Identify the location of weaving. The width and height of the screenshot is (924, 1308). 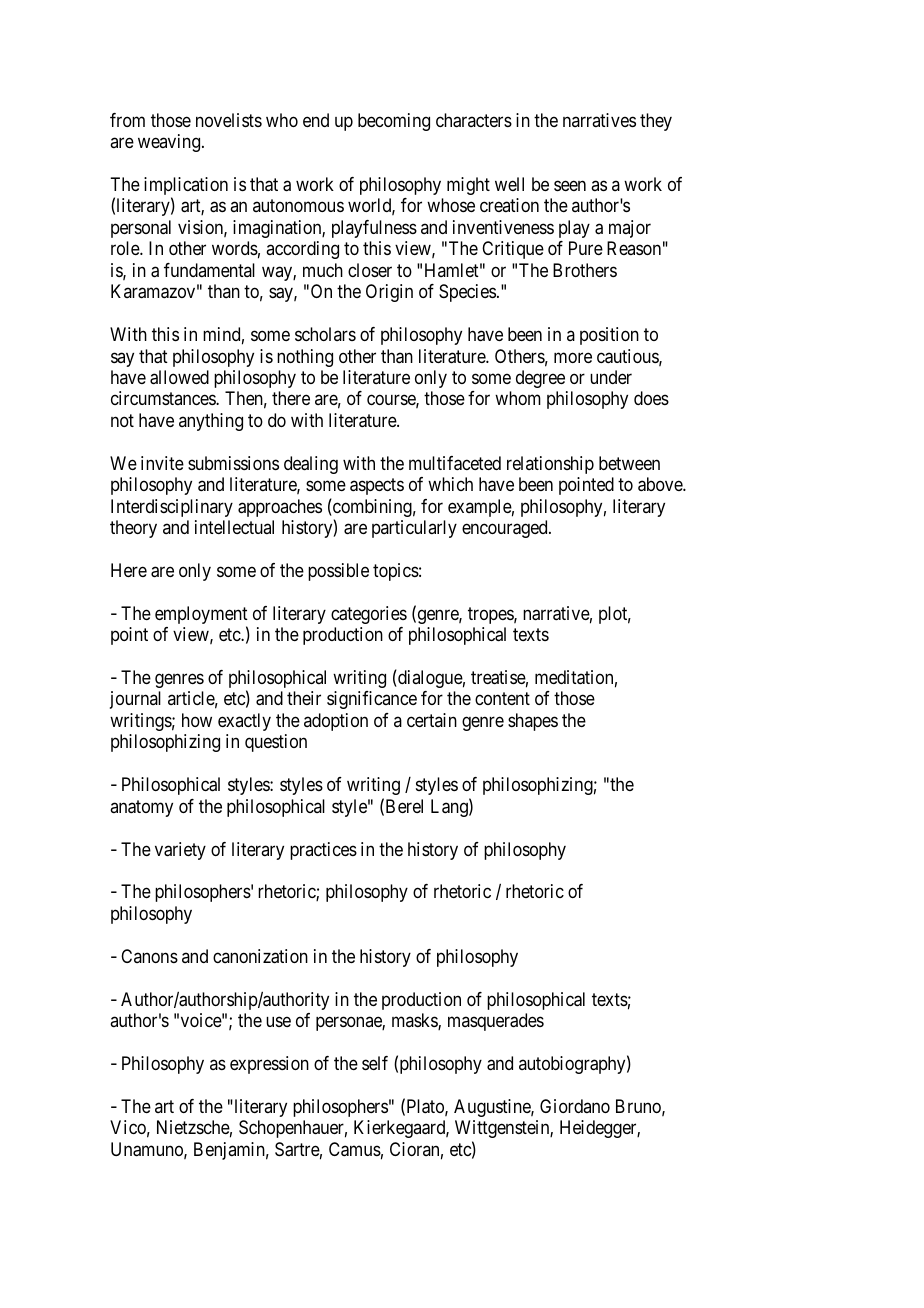
(170, 143).
